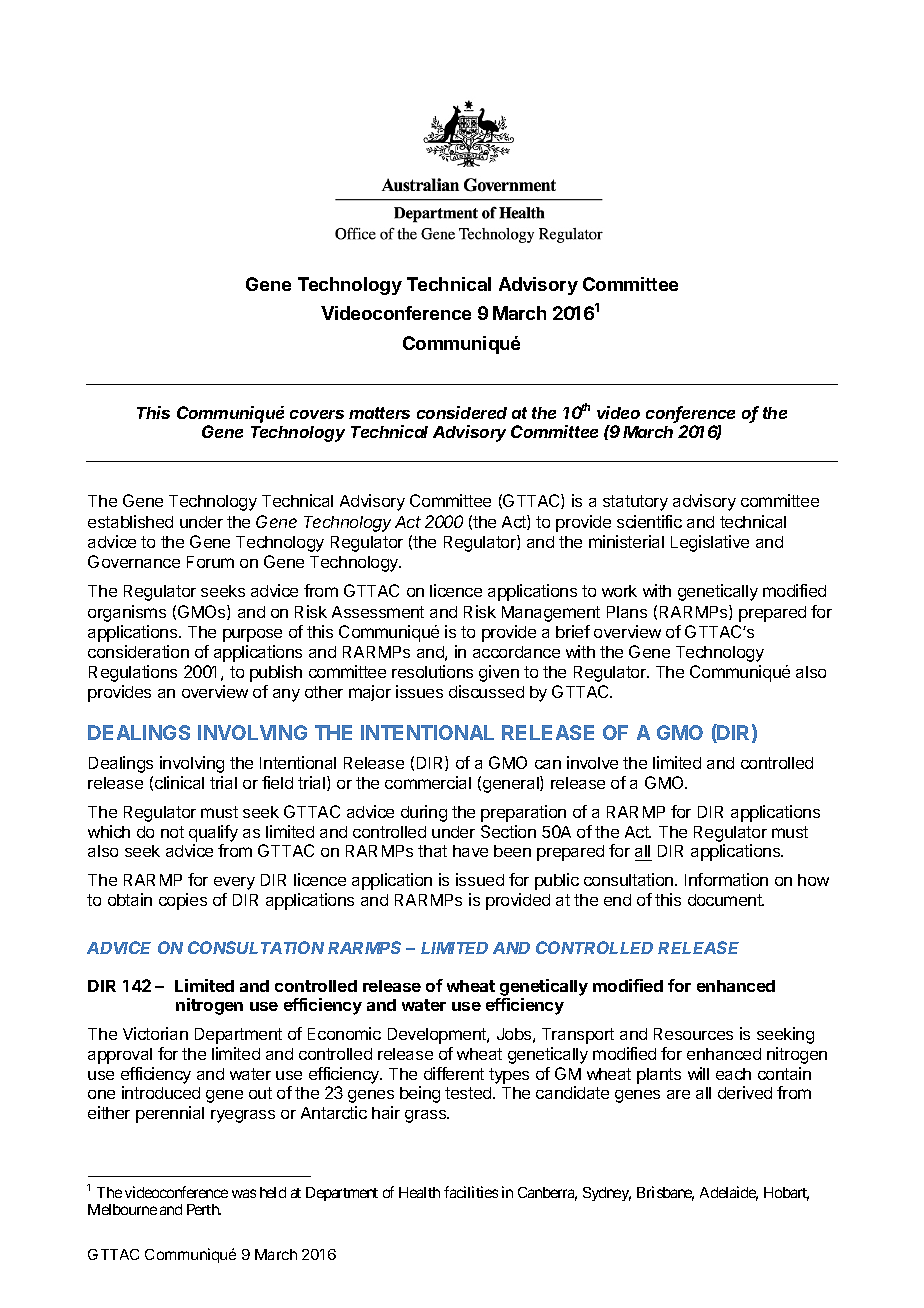 This page has width=924, height=1308. Describe the element at coordinates (462, 412) in the page. I see `considered` at that location.
